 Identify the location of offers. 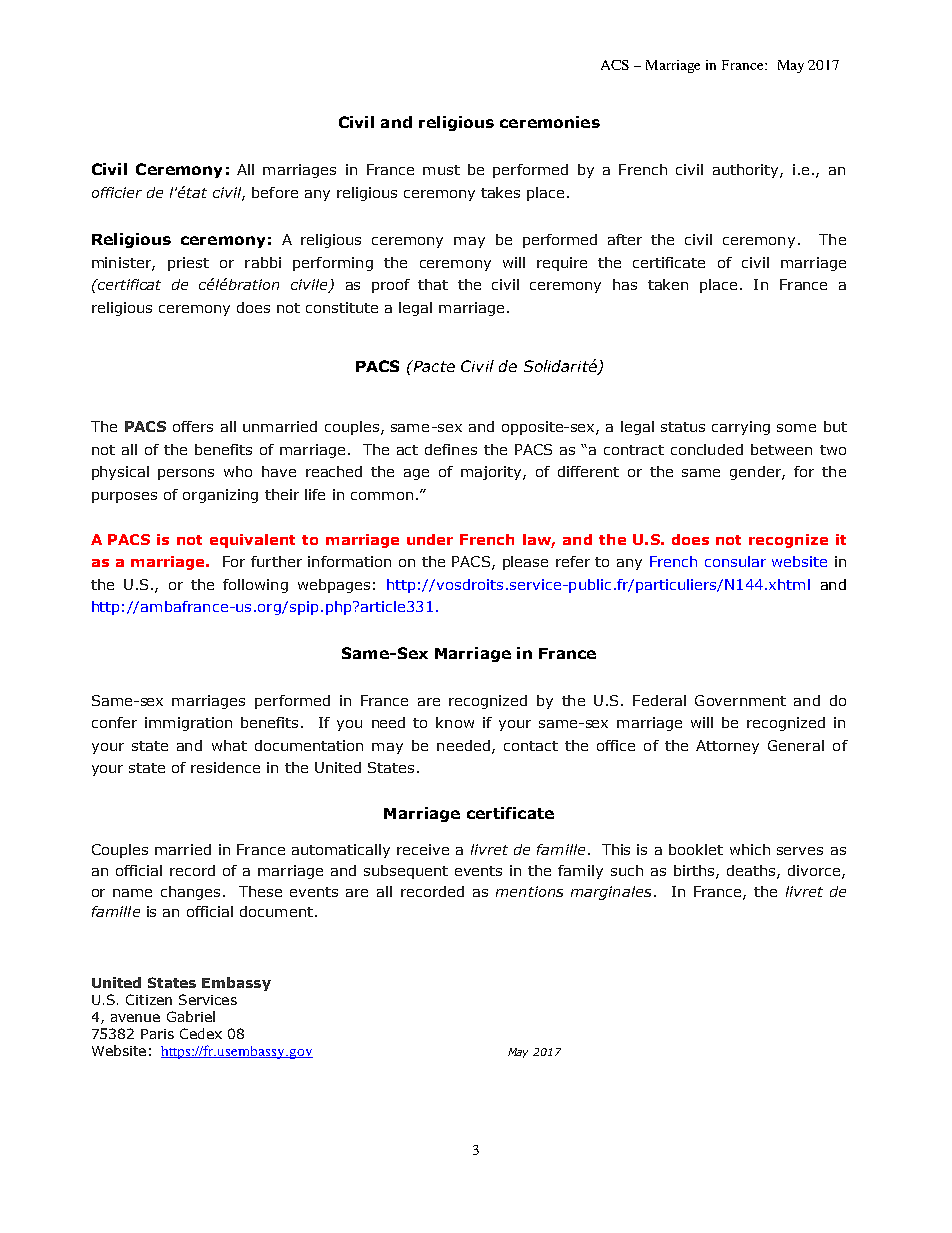
(193, 426).
